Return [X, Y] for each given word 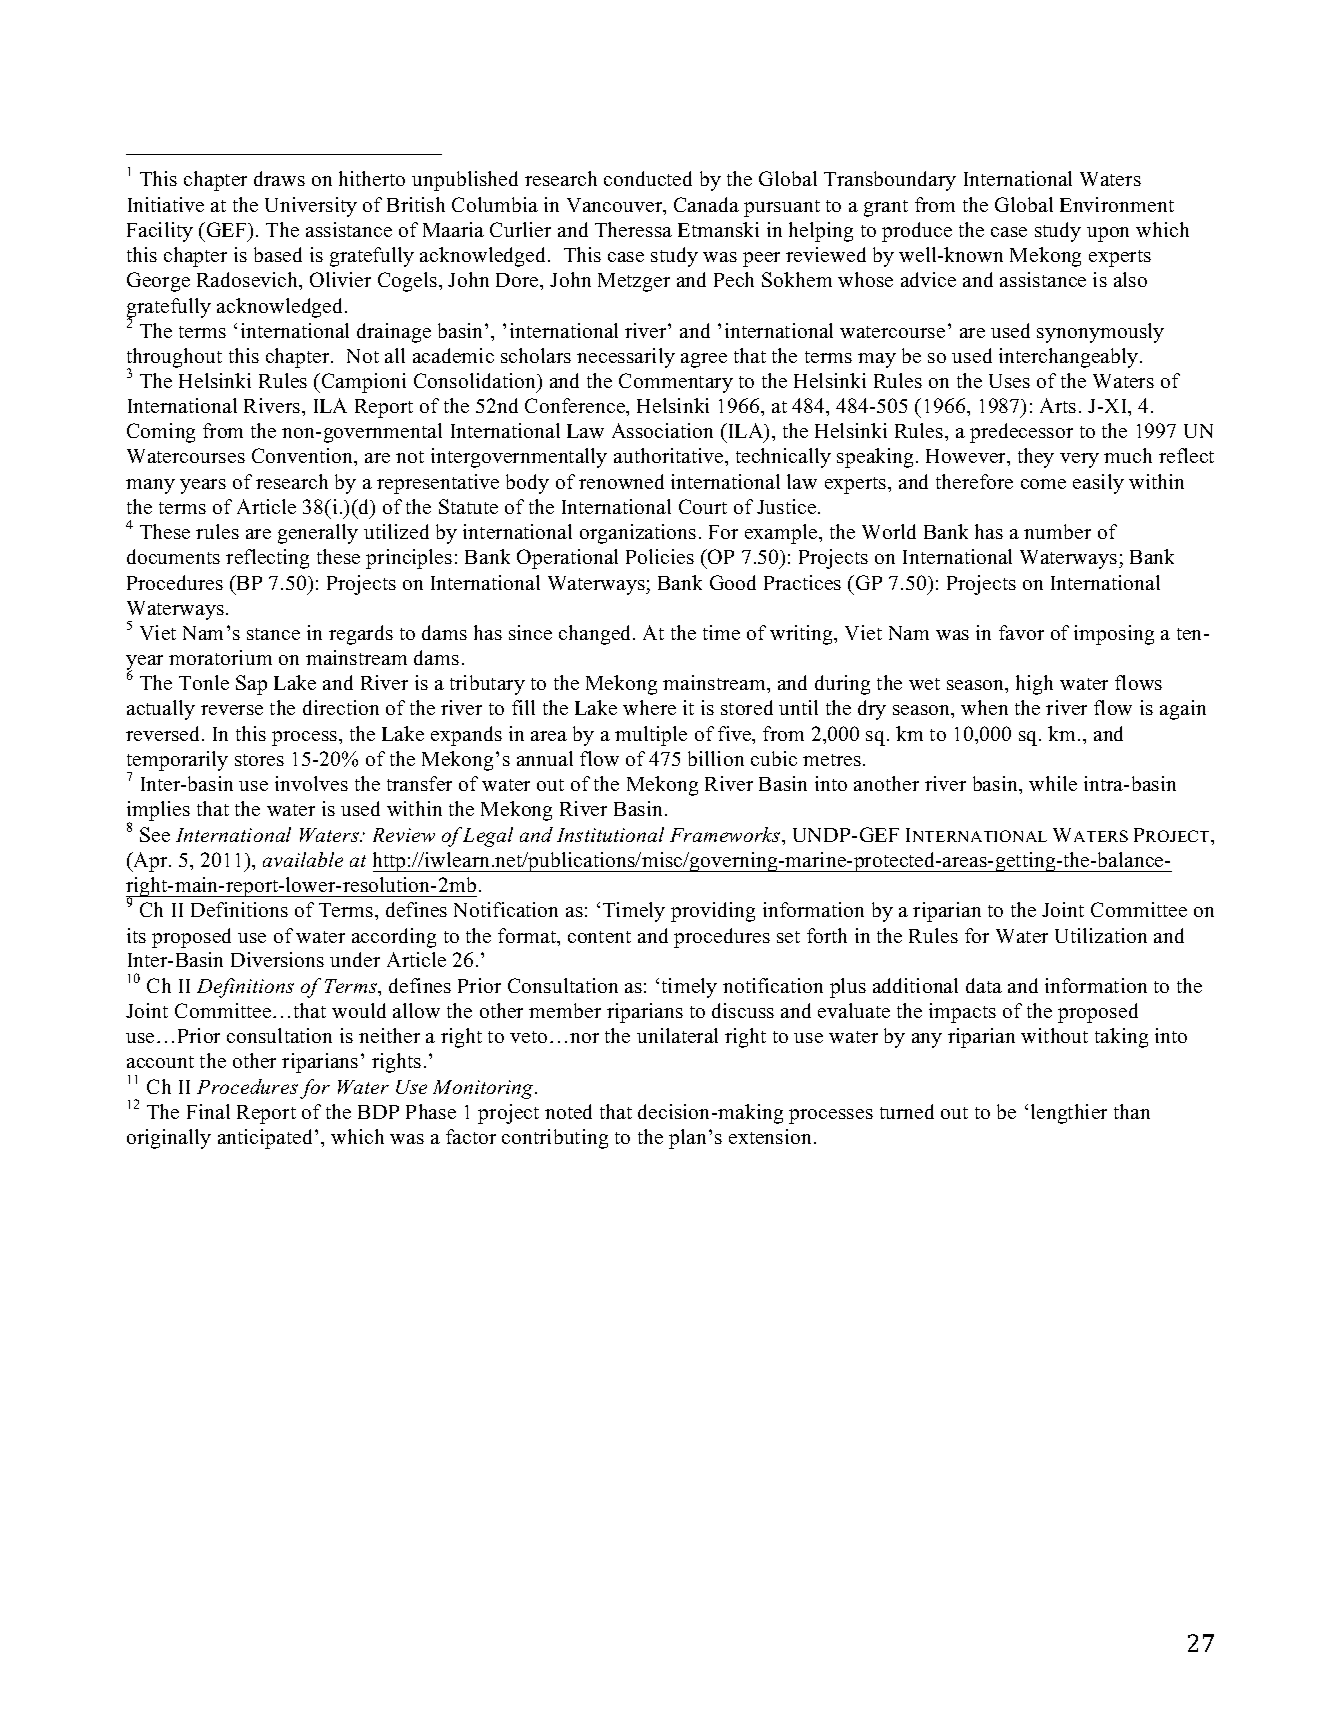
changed [596, 635]
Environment [1117, 204]
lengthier [1069, 1114]
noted [568, 1111]
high [1034, 685]
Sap [251, 685]
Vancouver [616, 206]
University [311, 207]
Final [208, 1111]
